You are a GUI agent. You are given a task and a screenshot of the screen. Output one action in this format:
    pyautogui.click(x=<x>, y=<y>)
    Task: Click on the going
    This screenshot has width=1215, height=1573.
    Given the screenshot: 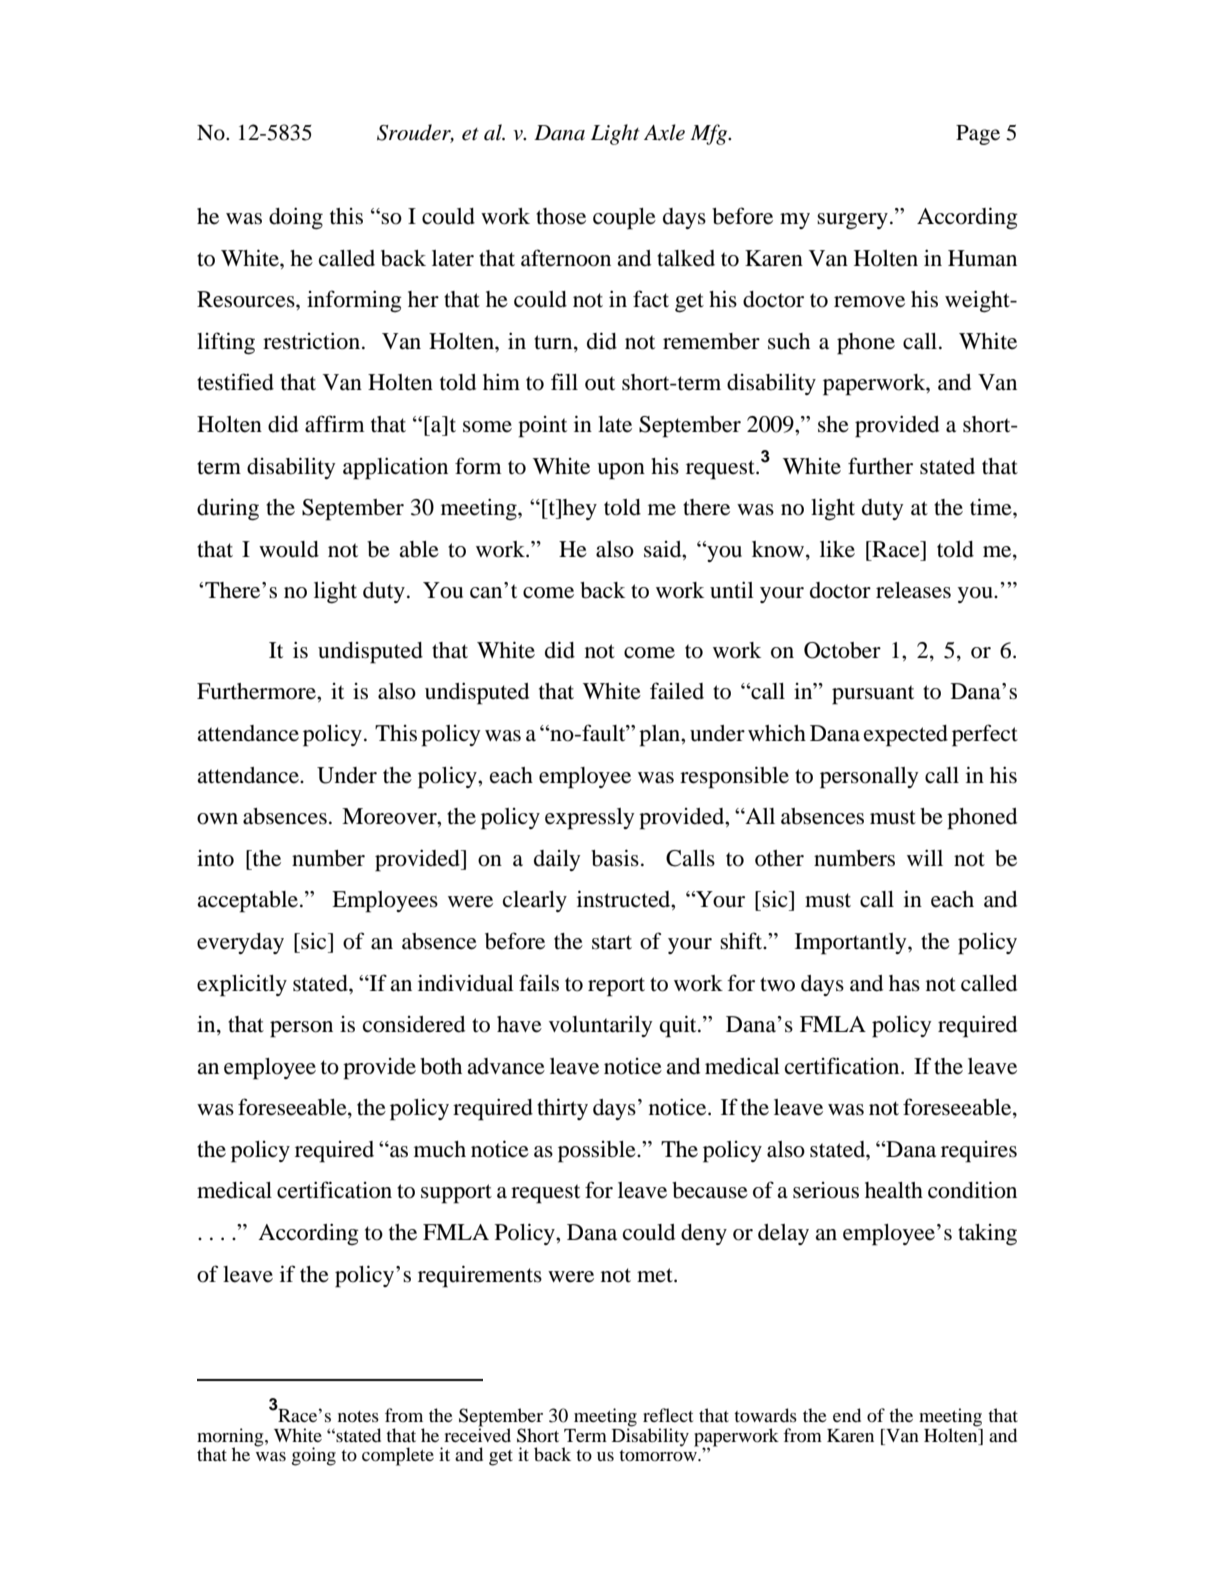 What is the action you would take?
    pyautogui.click(x=314, y=1456)
